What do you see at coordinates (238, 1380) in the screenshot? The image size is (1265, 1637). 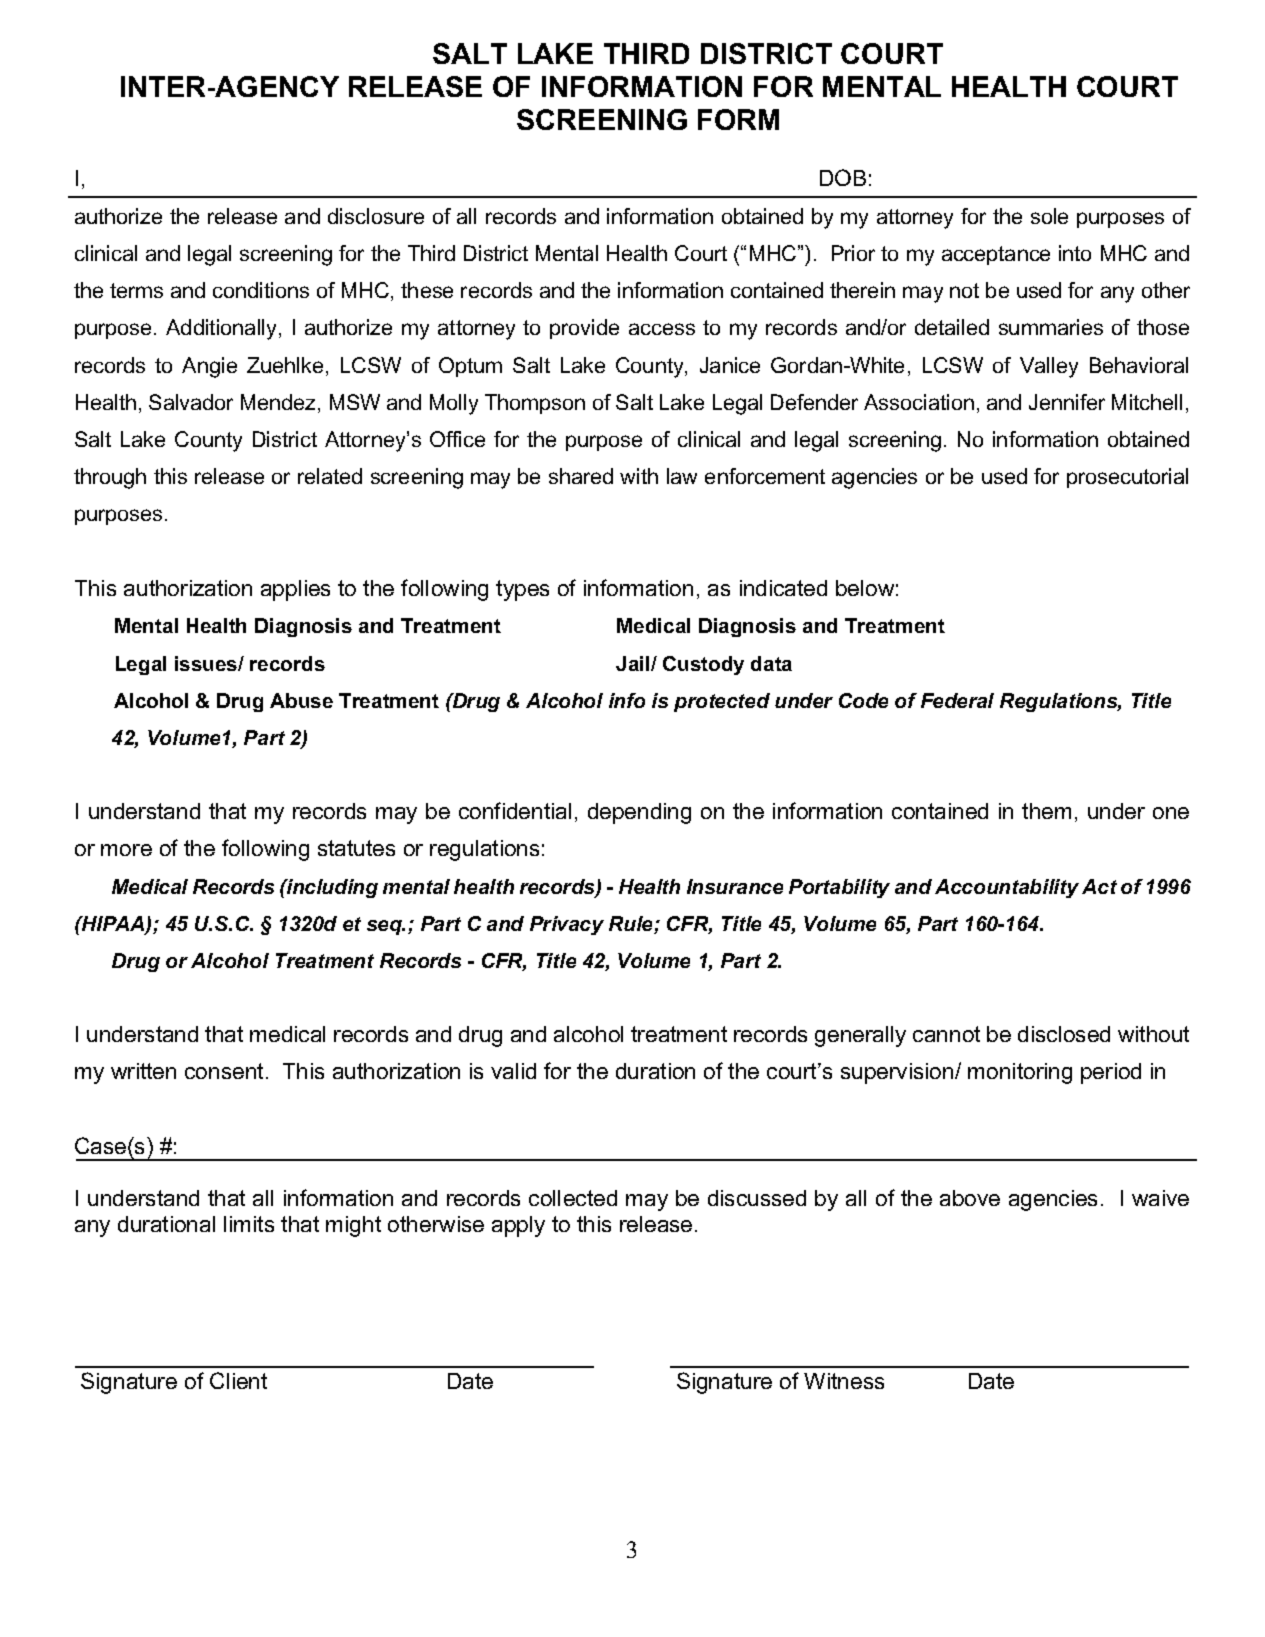 I see `Client` at bounding box center [238, 1380].
